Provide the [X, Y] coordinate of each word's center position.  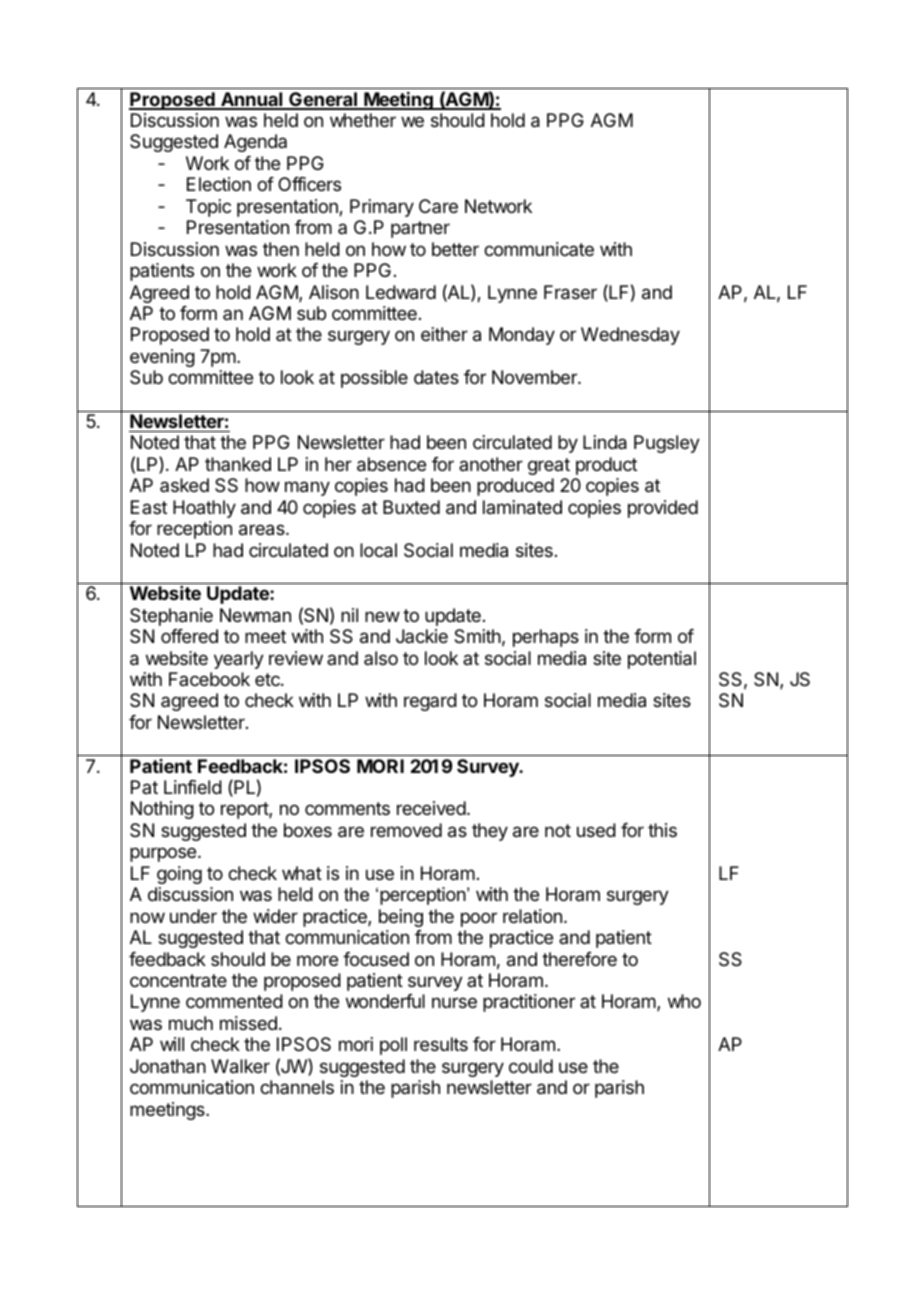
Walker [240, 1066]
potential [662, 660]
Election [219, 184]
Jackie [422, 636]
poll [393, 1046]
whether [363, 120]
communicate [539, 249]
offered [189, 636]
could [531, 1066]
